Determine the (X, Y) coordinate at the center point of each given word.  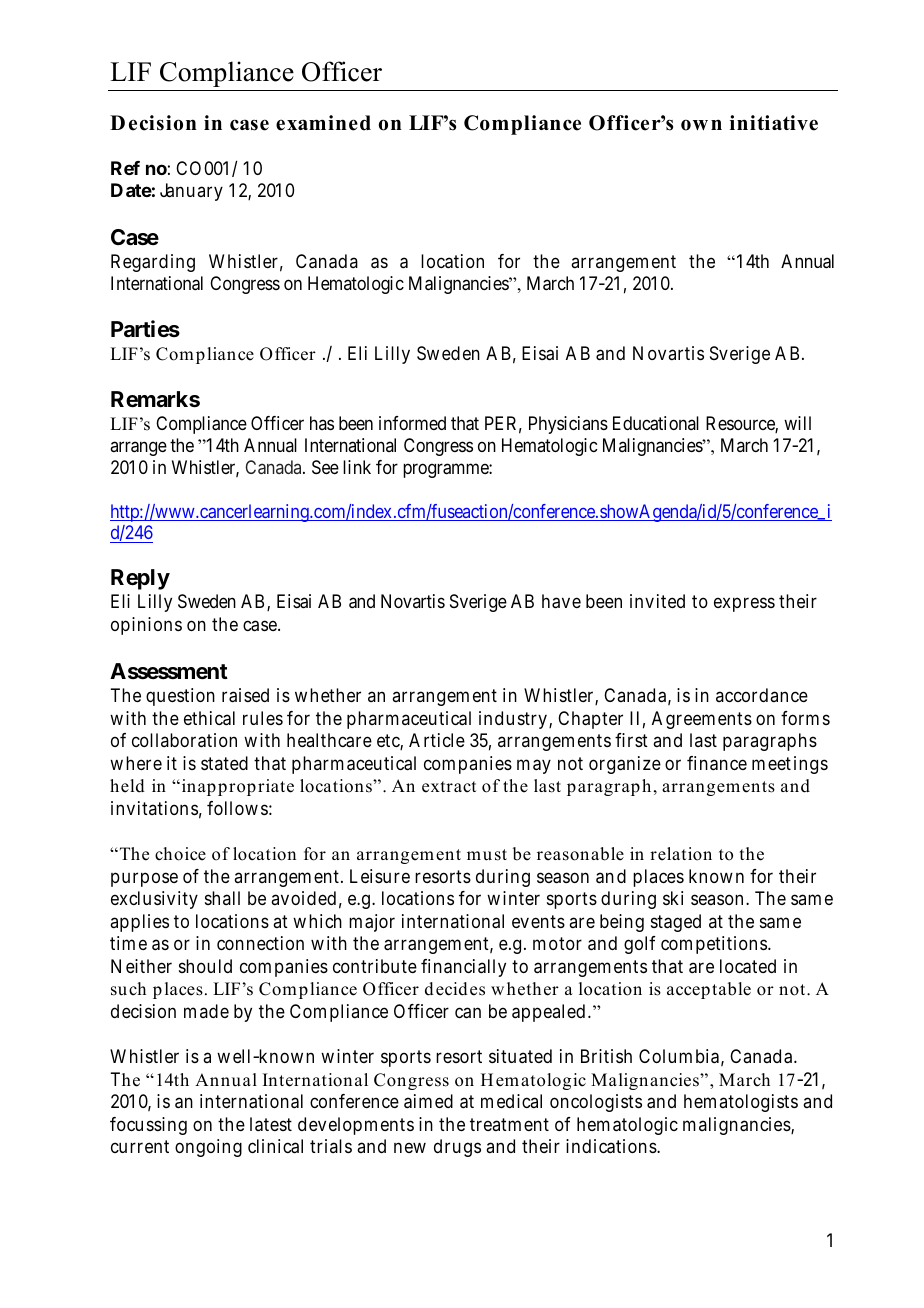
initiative (774, 123)
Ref (125, 168)
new (410, 1148)
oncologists (596, 1103)
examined (323, 123)
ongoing (208, 1148)
